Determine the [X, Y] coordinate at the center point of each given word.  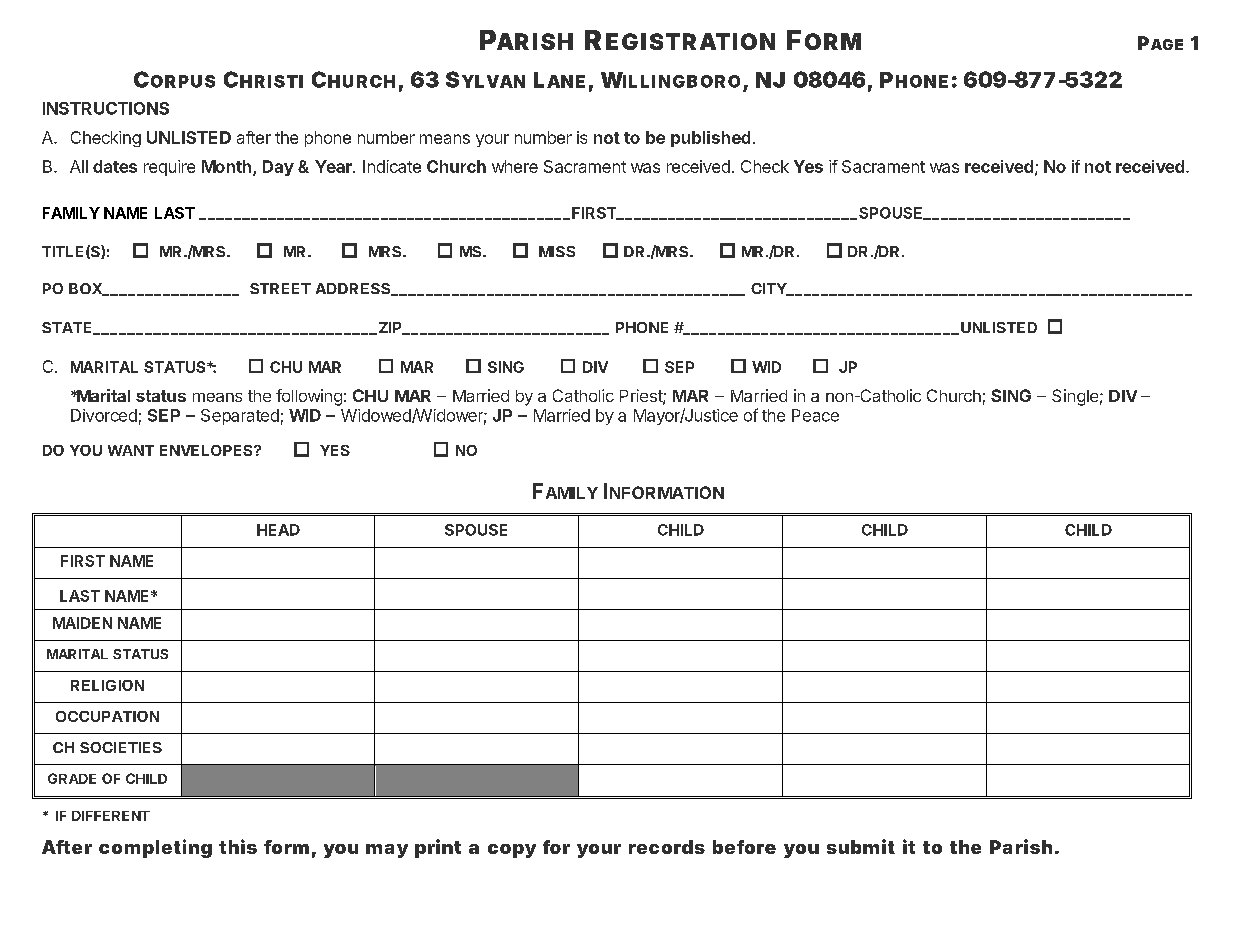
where [515, 166]
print [438, 848]
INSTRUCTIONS [106, 108]
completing [155, 848]
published [710, 139]
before [744, 847]
